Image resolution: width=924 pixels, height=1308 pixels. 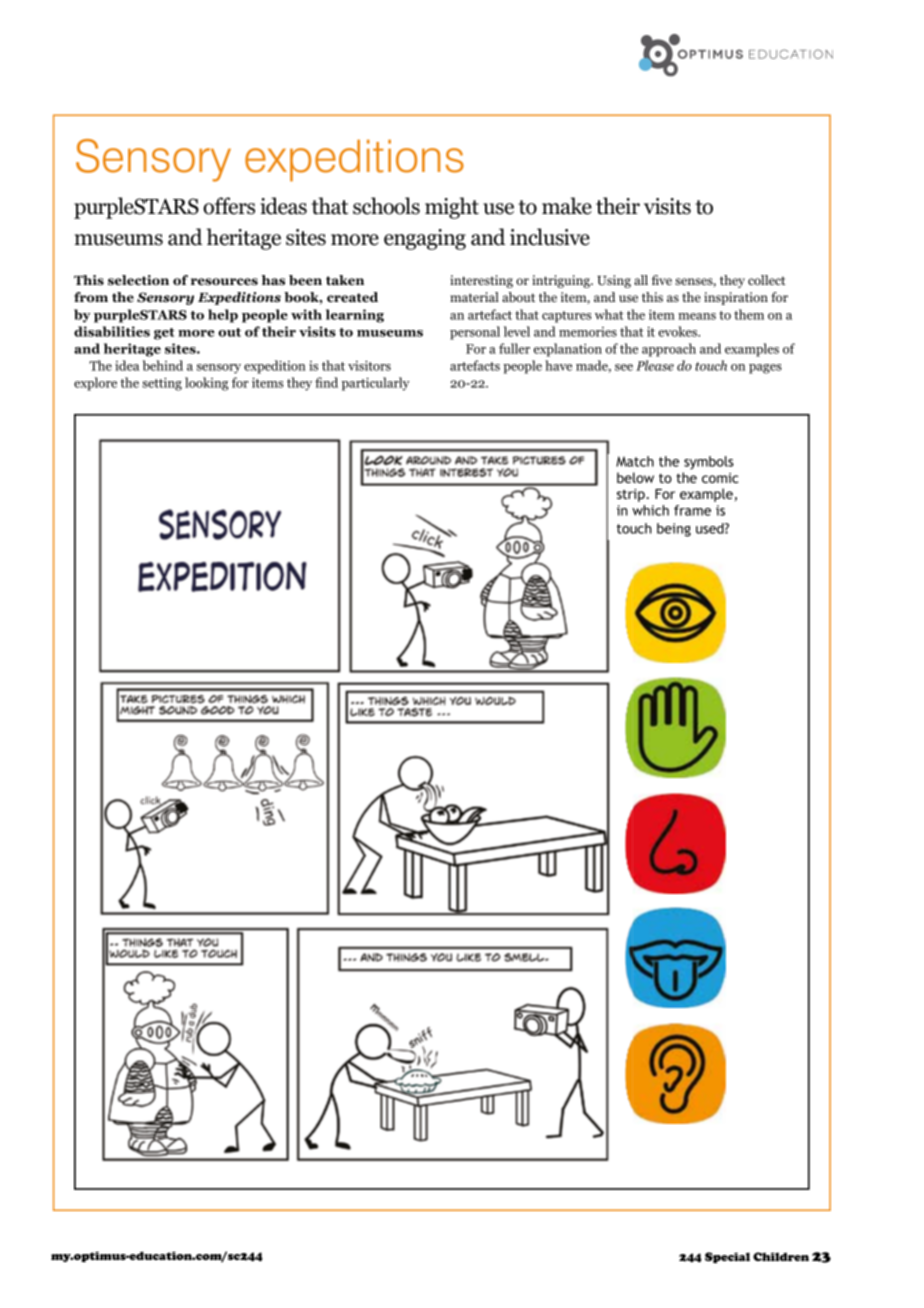 I want to click on looking, so click(x=206, y=384).
